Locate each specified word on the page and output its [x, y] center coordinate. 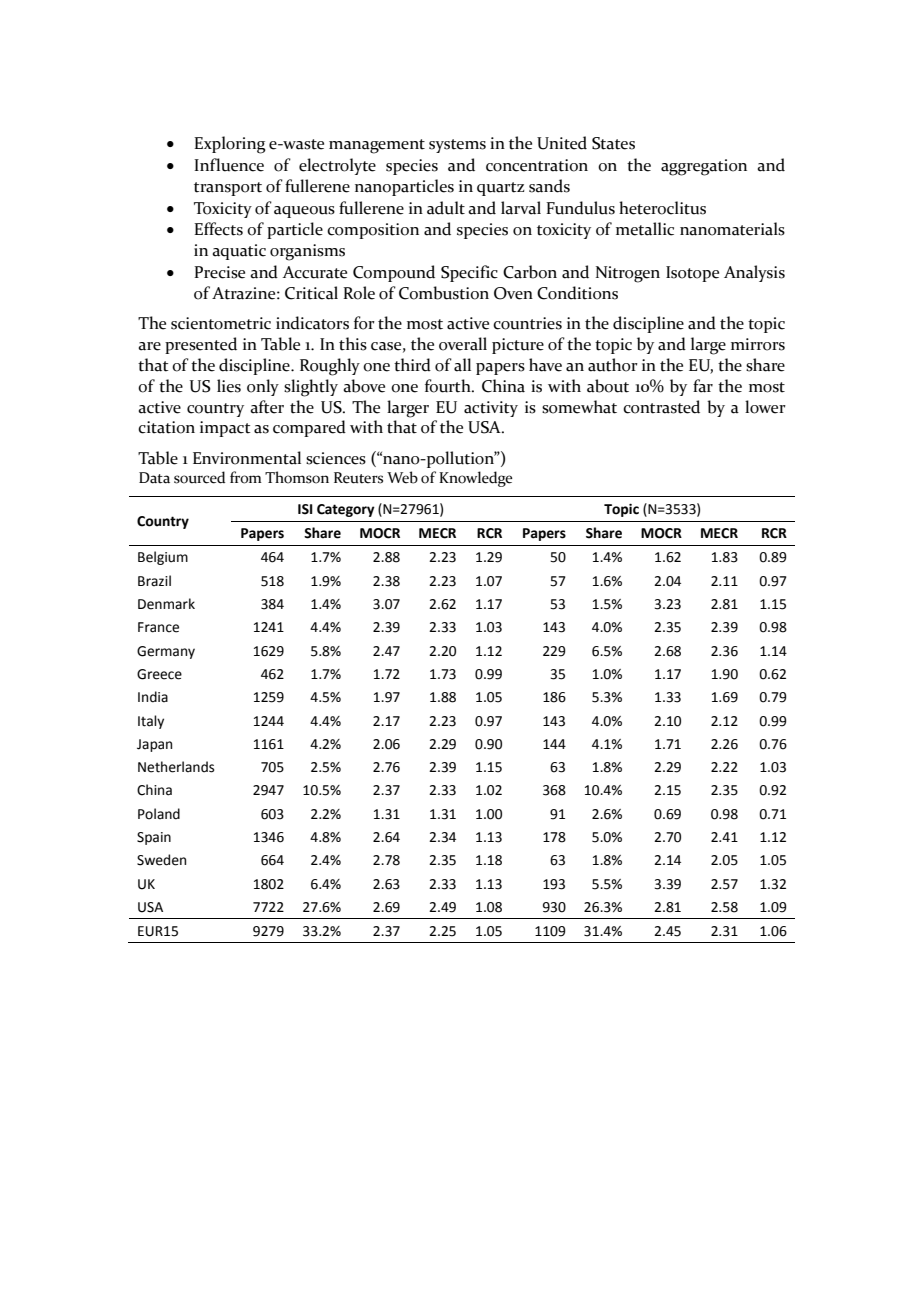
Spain [154, 838]
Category [346, 510]
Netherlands [176, 767]
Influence [229, 165]
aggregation [704, 167]
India [153, 697]
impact [225, 429]
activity [491, 409]
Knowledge [475, 479]
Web [402, 477]
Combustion [444, 293]
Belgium [163, 558]
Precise [219, 272]
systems [457, 146]
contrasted [661, 407]
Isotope [692, 274]
